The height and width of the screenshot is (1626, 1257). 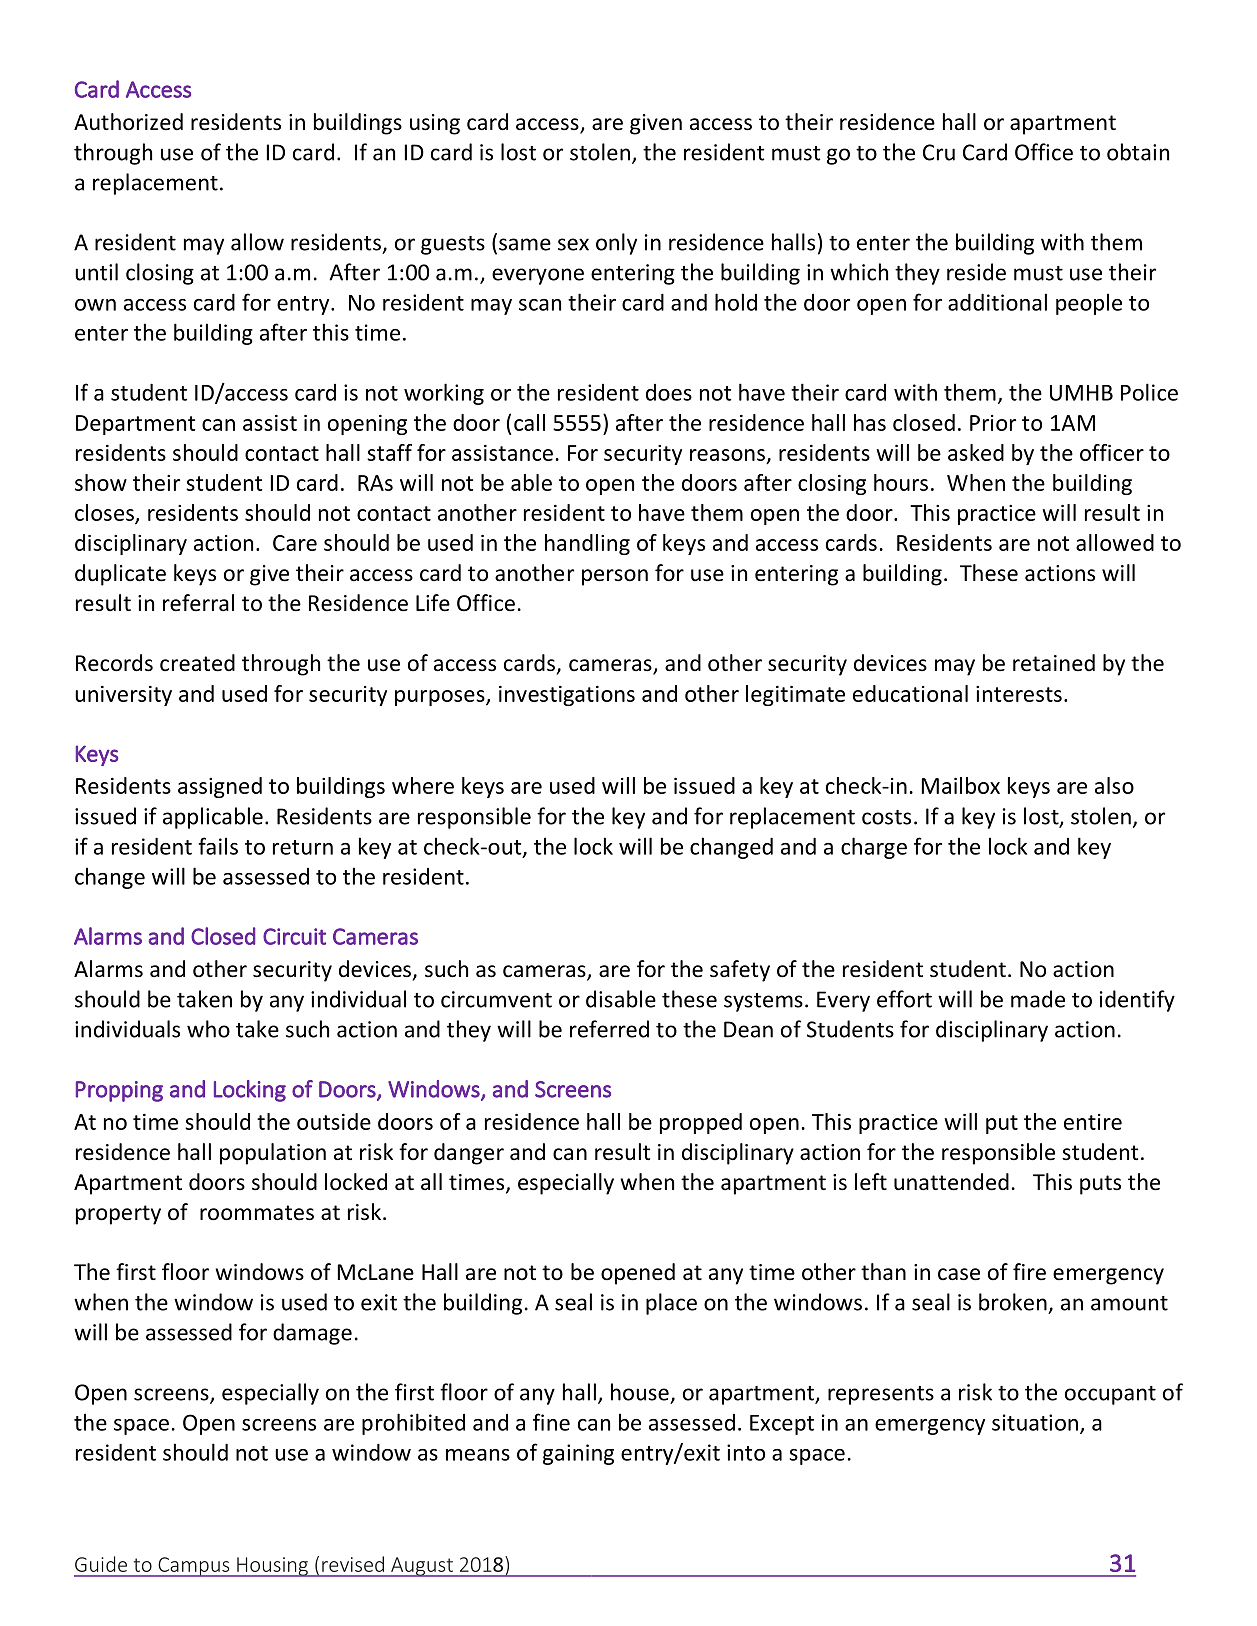 What do you see at coordinates (951, 1182) in the screenshot?
I see `unattended` at bounding box center [951, 1182].
